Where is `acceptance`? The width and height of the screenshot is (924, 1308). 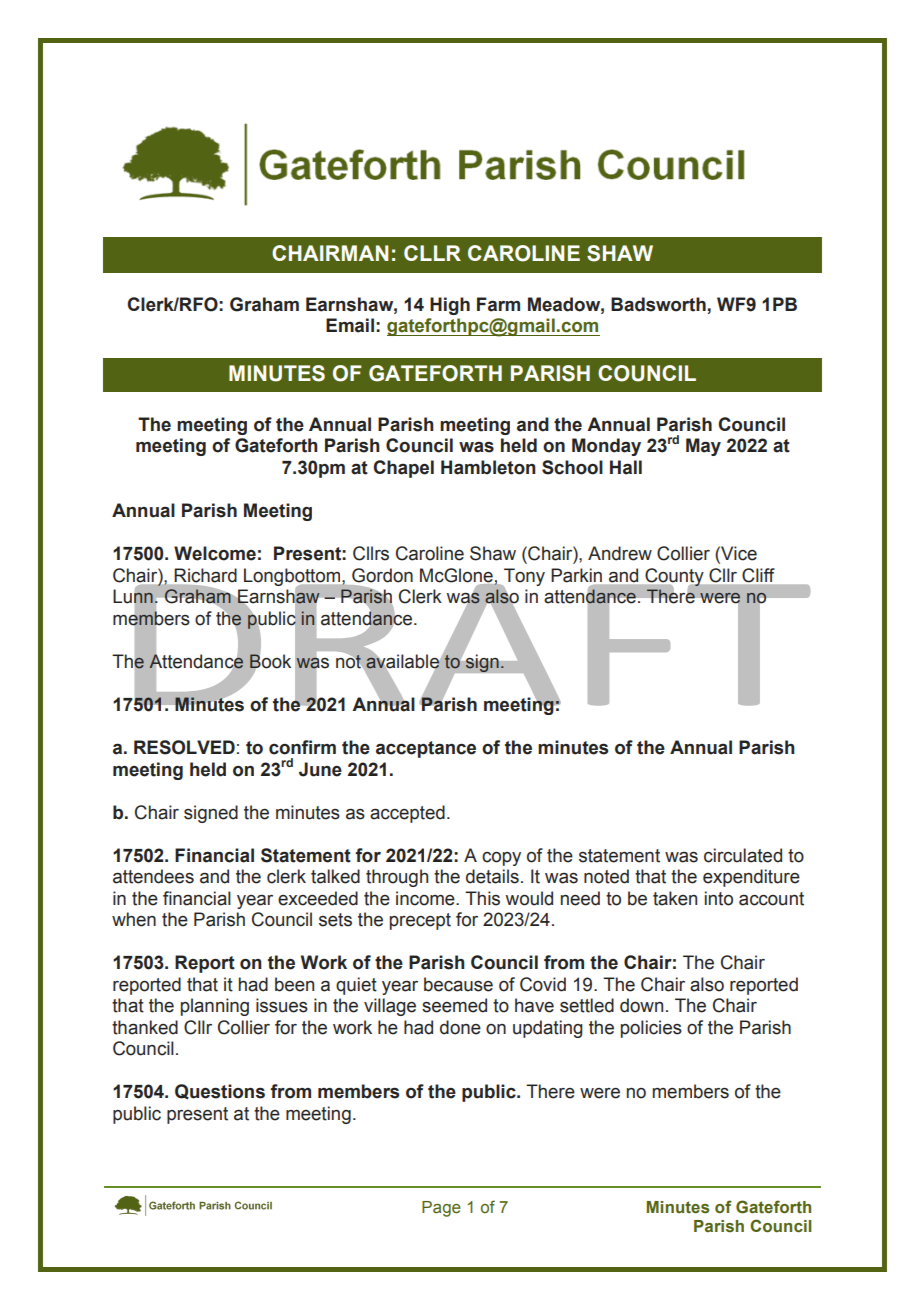 acceptance is located at coordinates (426, 749).
